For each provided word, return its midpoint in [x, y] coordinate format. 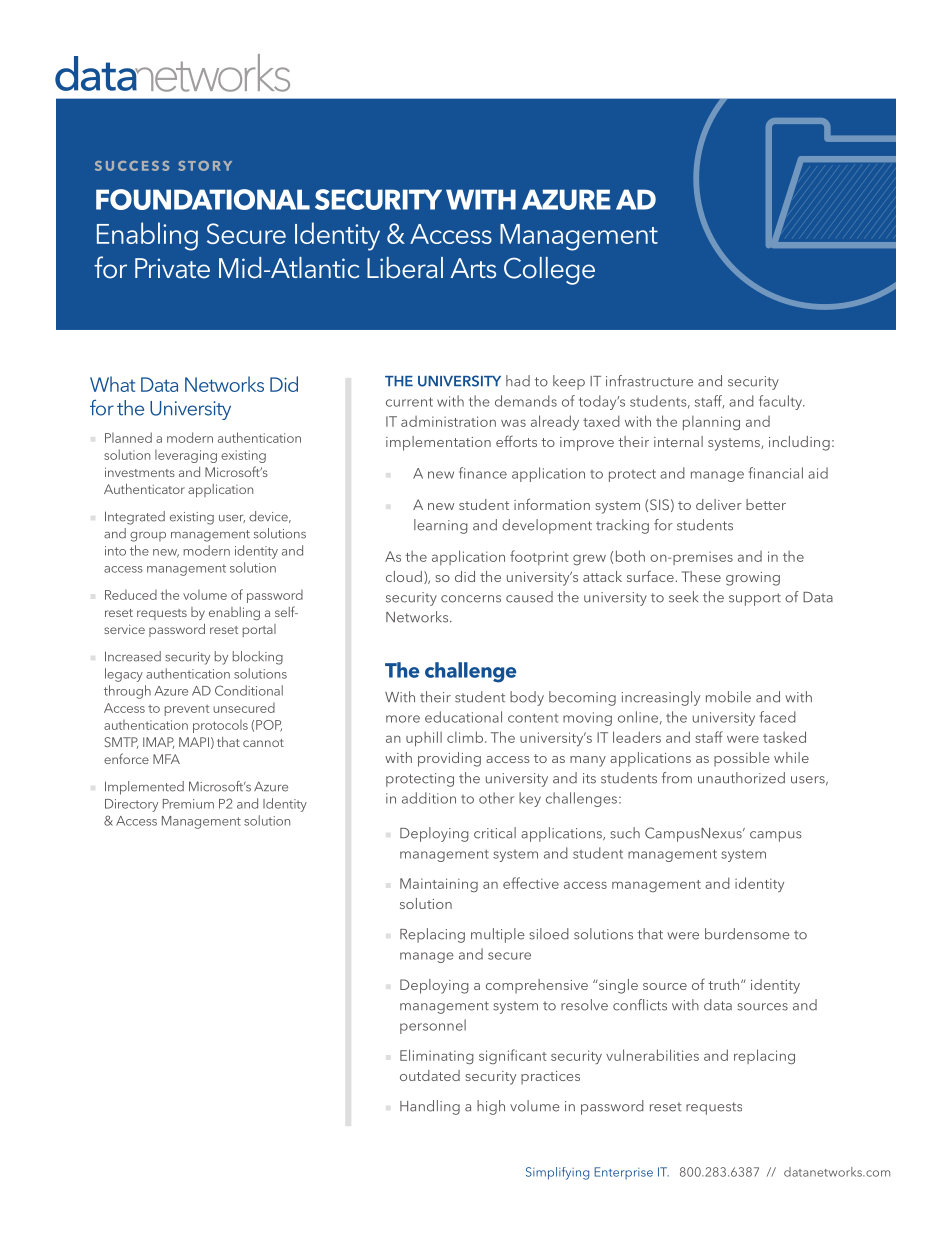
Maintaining [439, 885]
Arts [473, 268]
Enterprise [623, 1173]
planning [711, 423]
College [549, 271]
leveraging [186, 456]
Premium [188, 804]
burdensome [747, 934]
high [491, 1107]
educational [463, 717]
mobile [728, 697]
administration [448, 421]
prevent [187, 710]
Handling [430, 1107]
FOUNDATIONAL [203, 199]
